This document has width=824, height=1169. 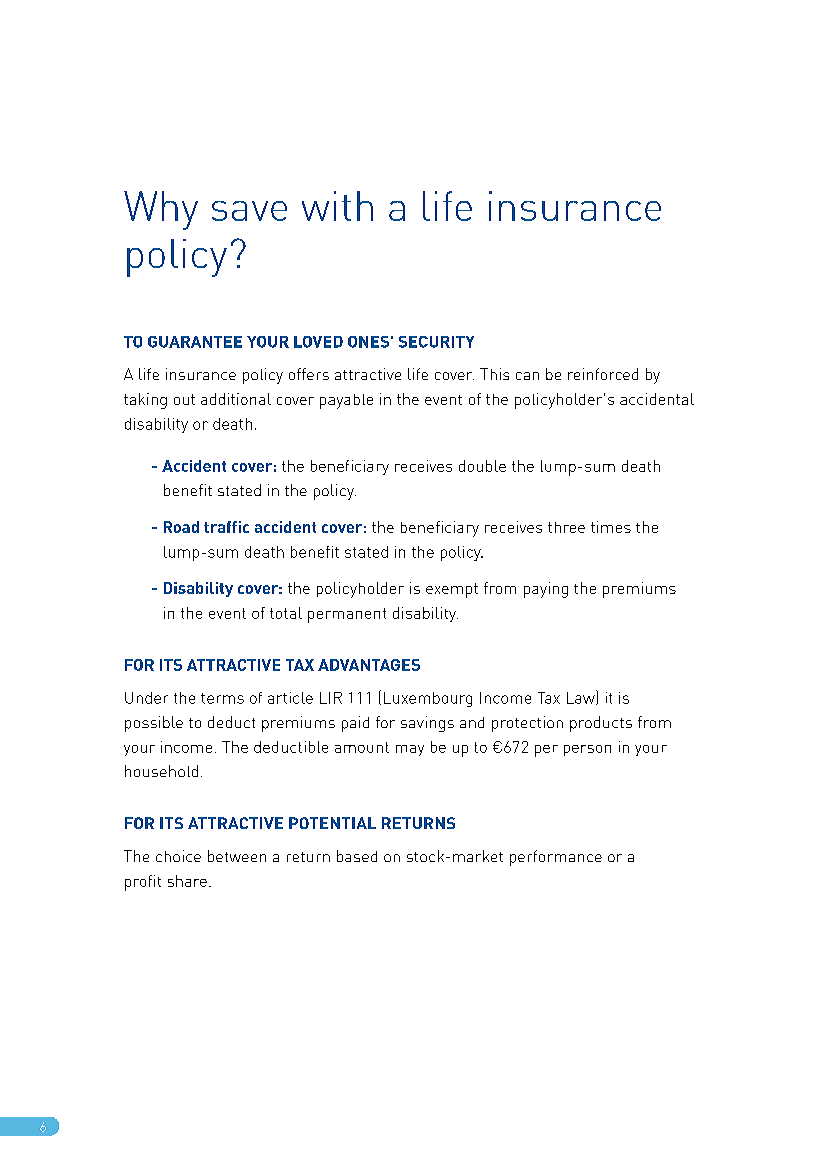 What do you see at coordinates (357, 856) in the document?
I see `based` at bounding box center [357, 856].
